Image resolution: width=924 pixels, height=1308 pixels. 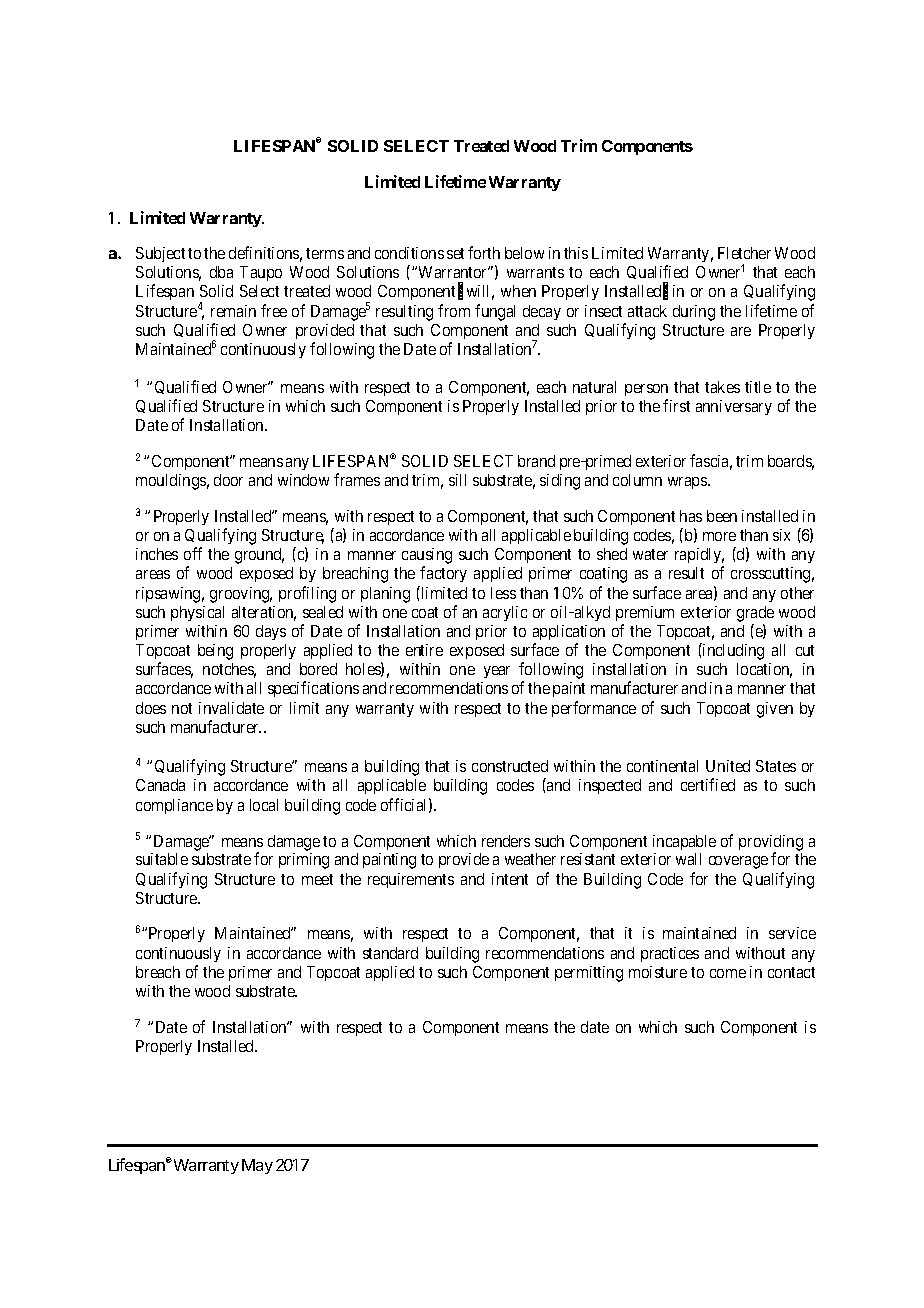 What do you see at coordinates (510, 766) in the page?
I see `constructed` at bounding box center [510, 766].
